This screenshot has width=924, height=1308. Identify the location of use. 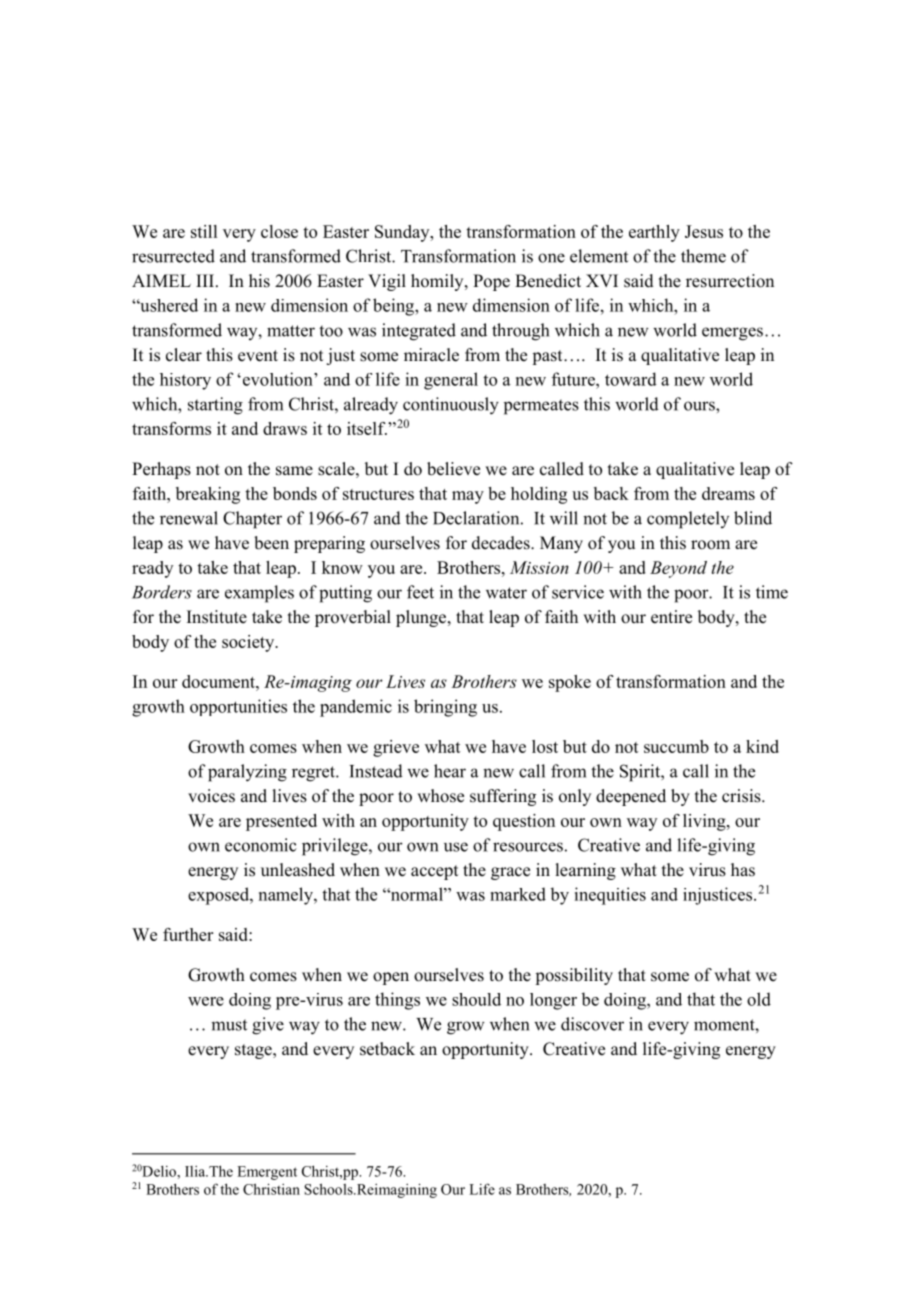
(456, 847).
